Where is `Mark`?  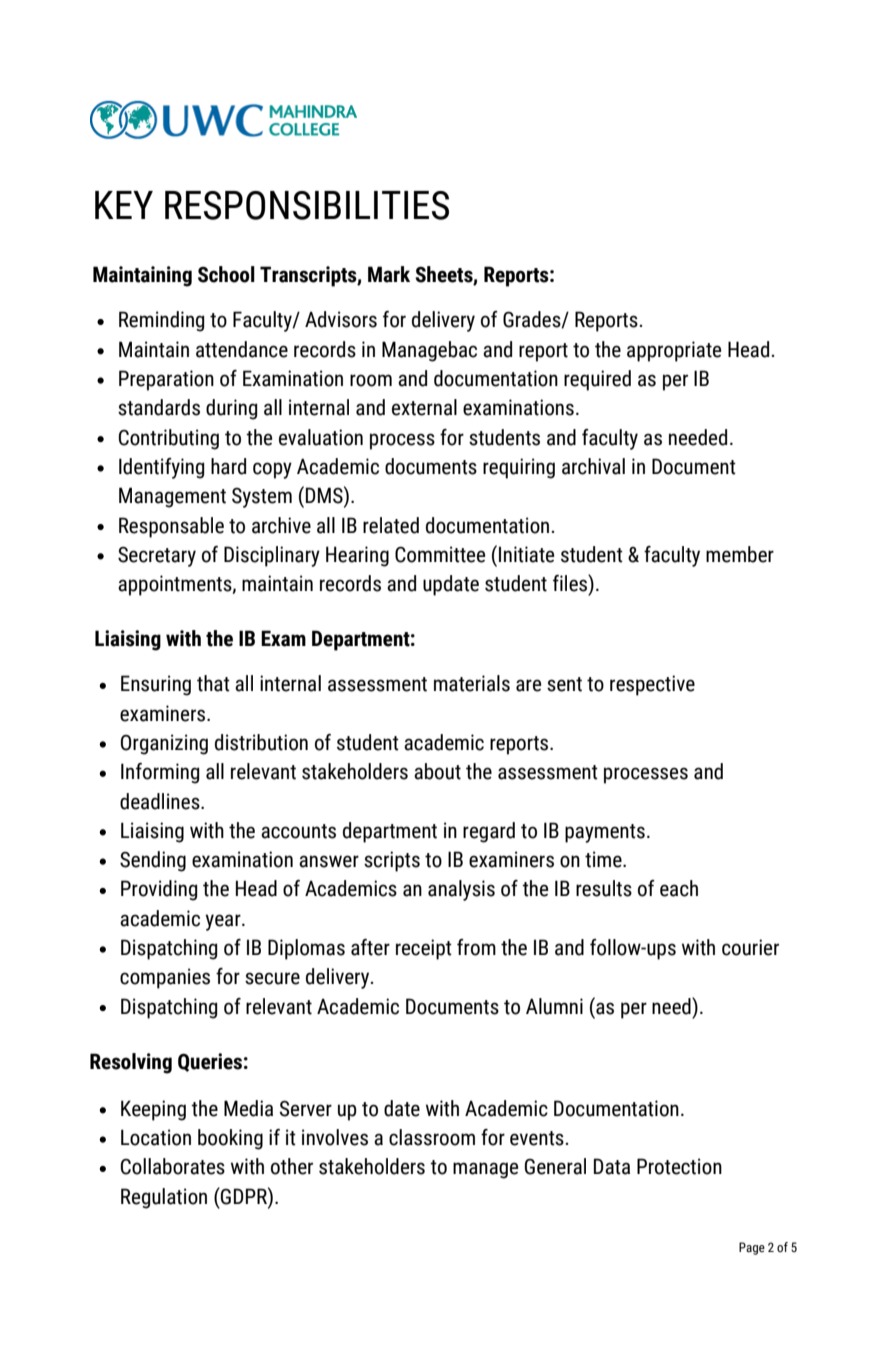
Mark is located at coordinates (389, 274).
